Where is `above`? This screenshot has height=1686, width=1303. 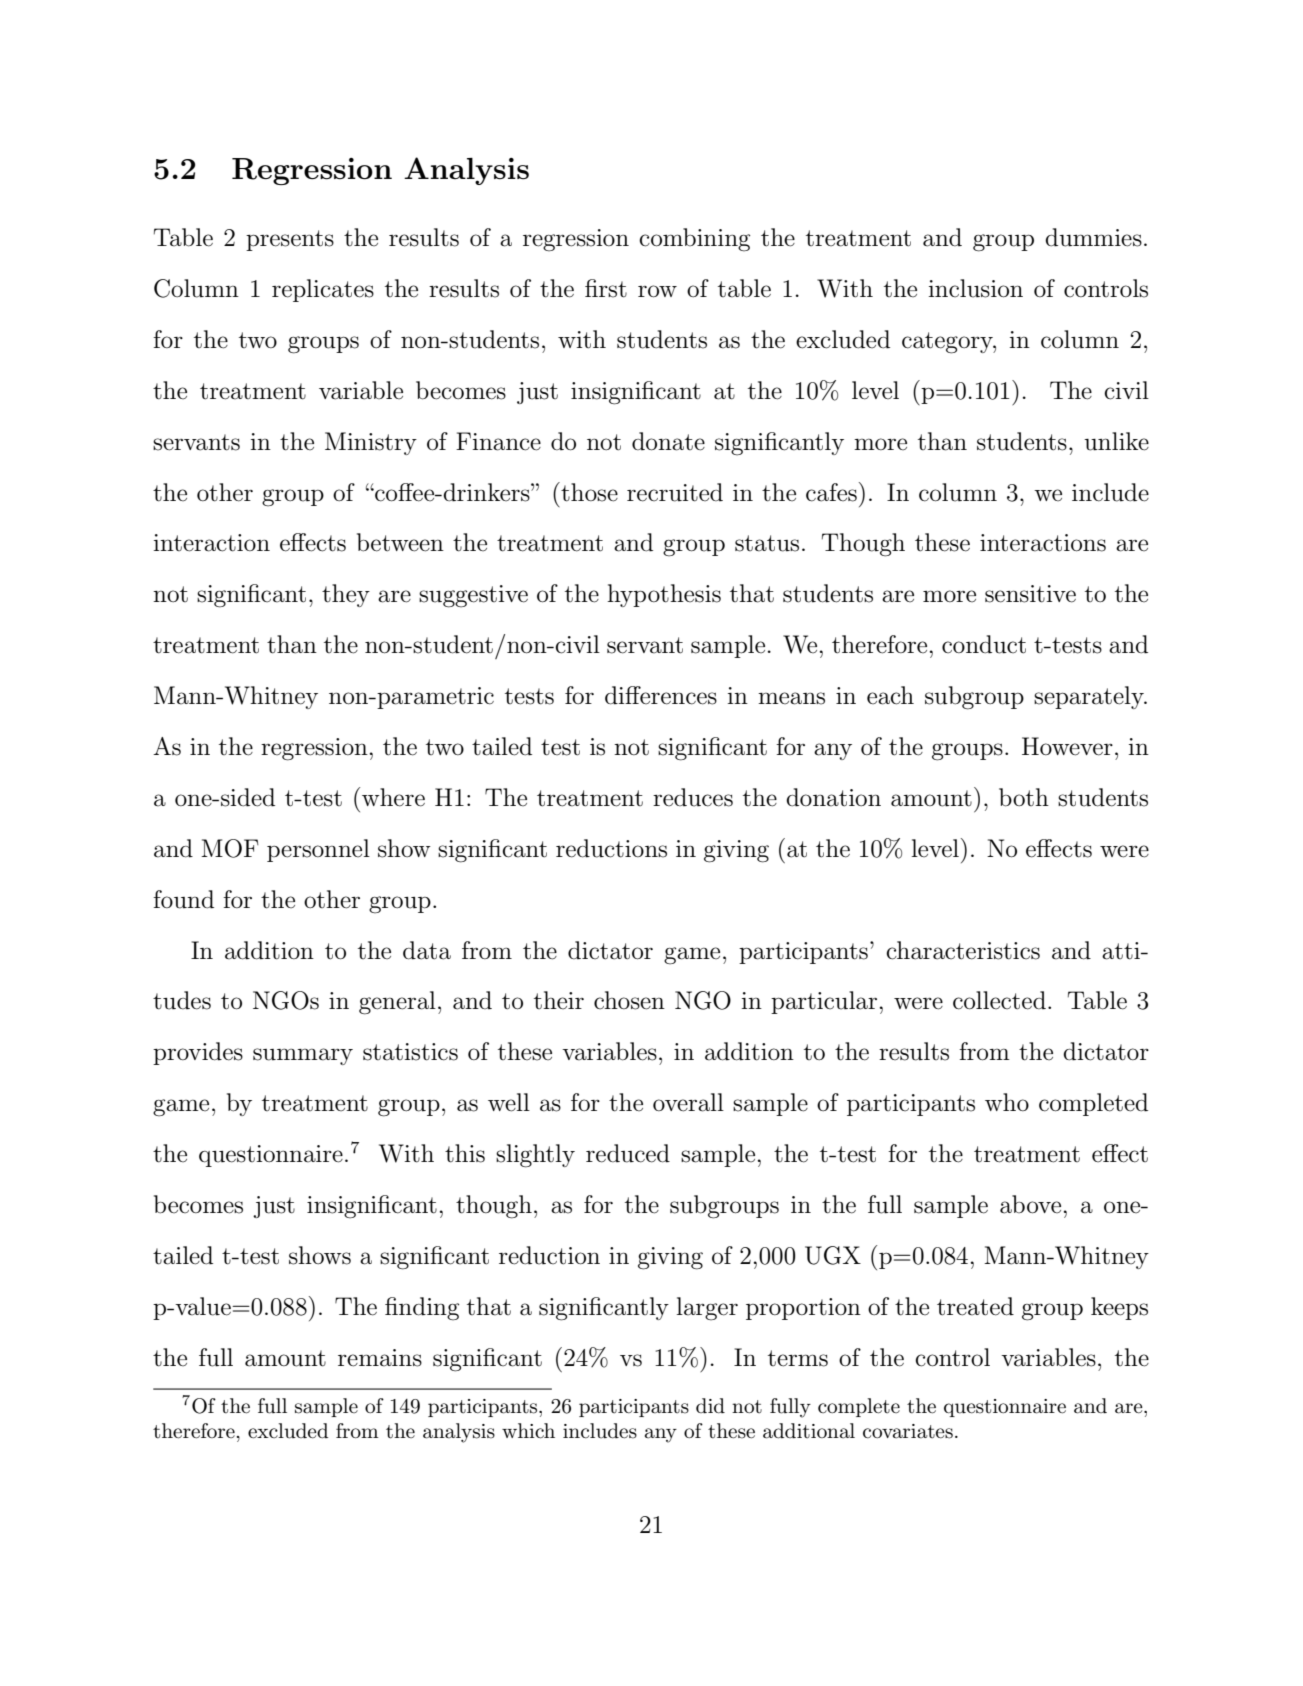 above is located at coordinates (1030, 1204).
